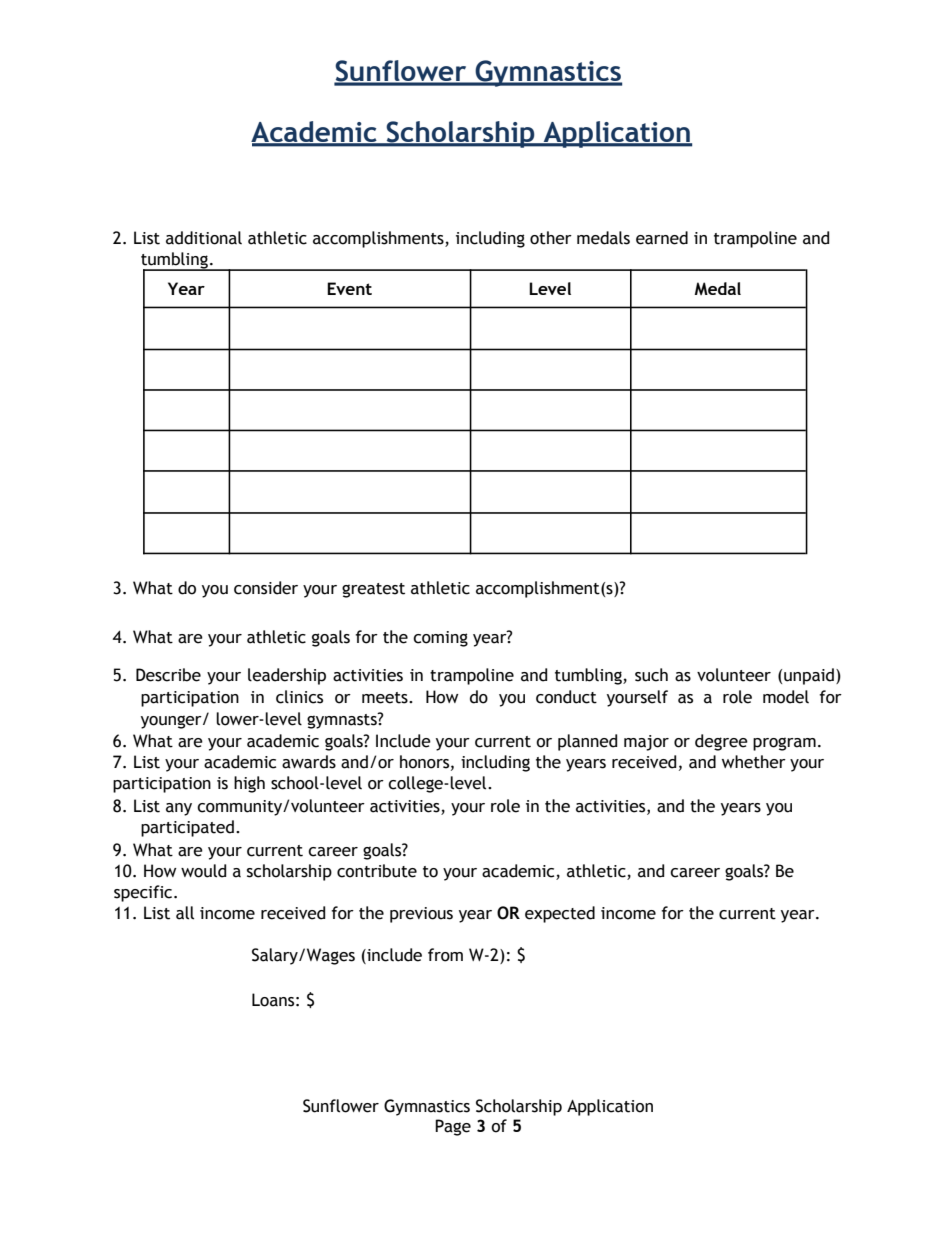 The image size is (952, 1233). I want to click on Page, so click(453, 1127).
